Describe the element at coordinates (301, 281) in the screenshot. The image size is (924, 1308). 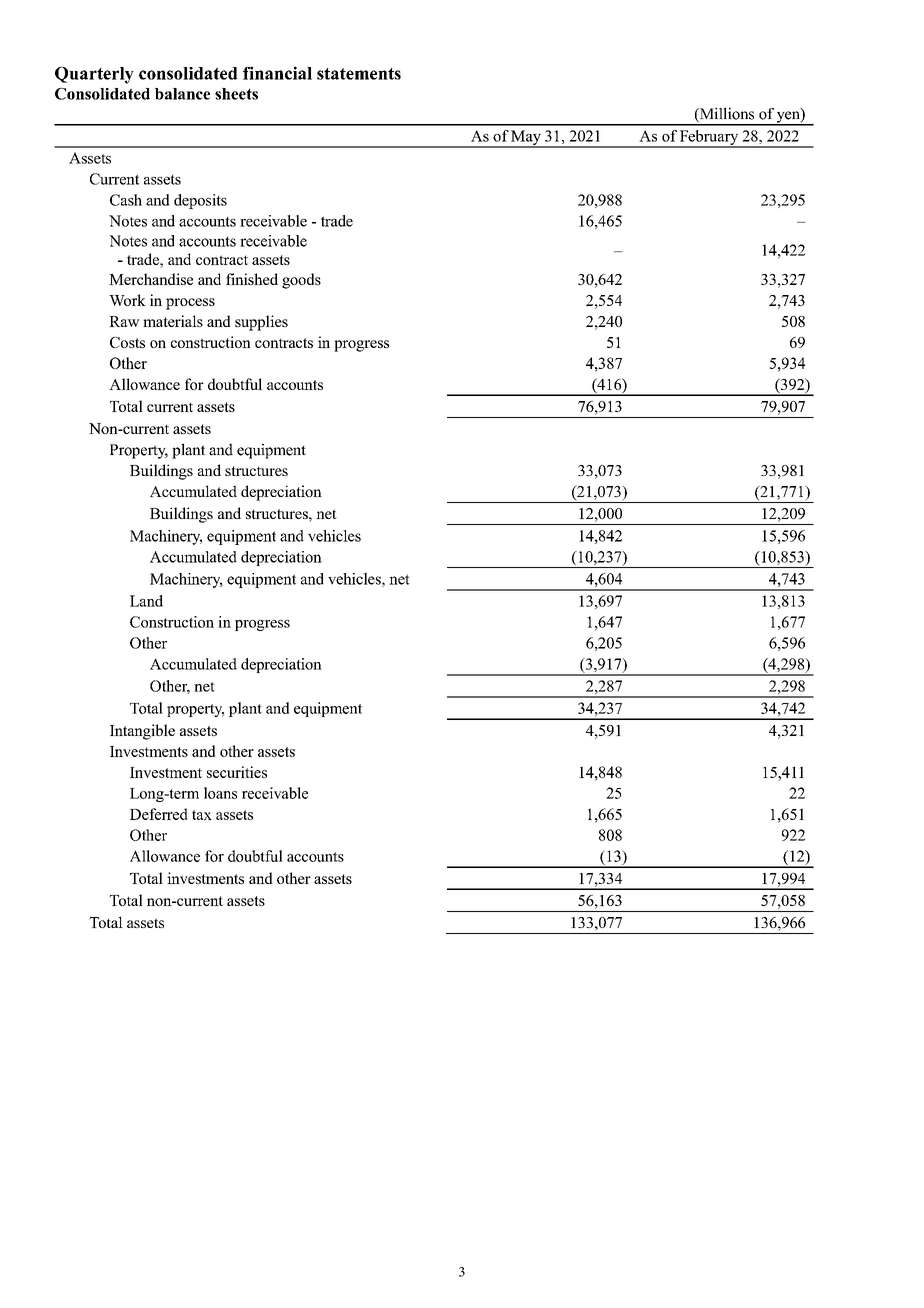
I see `goods` at that location.
